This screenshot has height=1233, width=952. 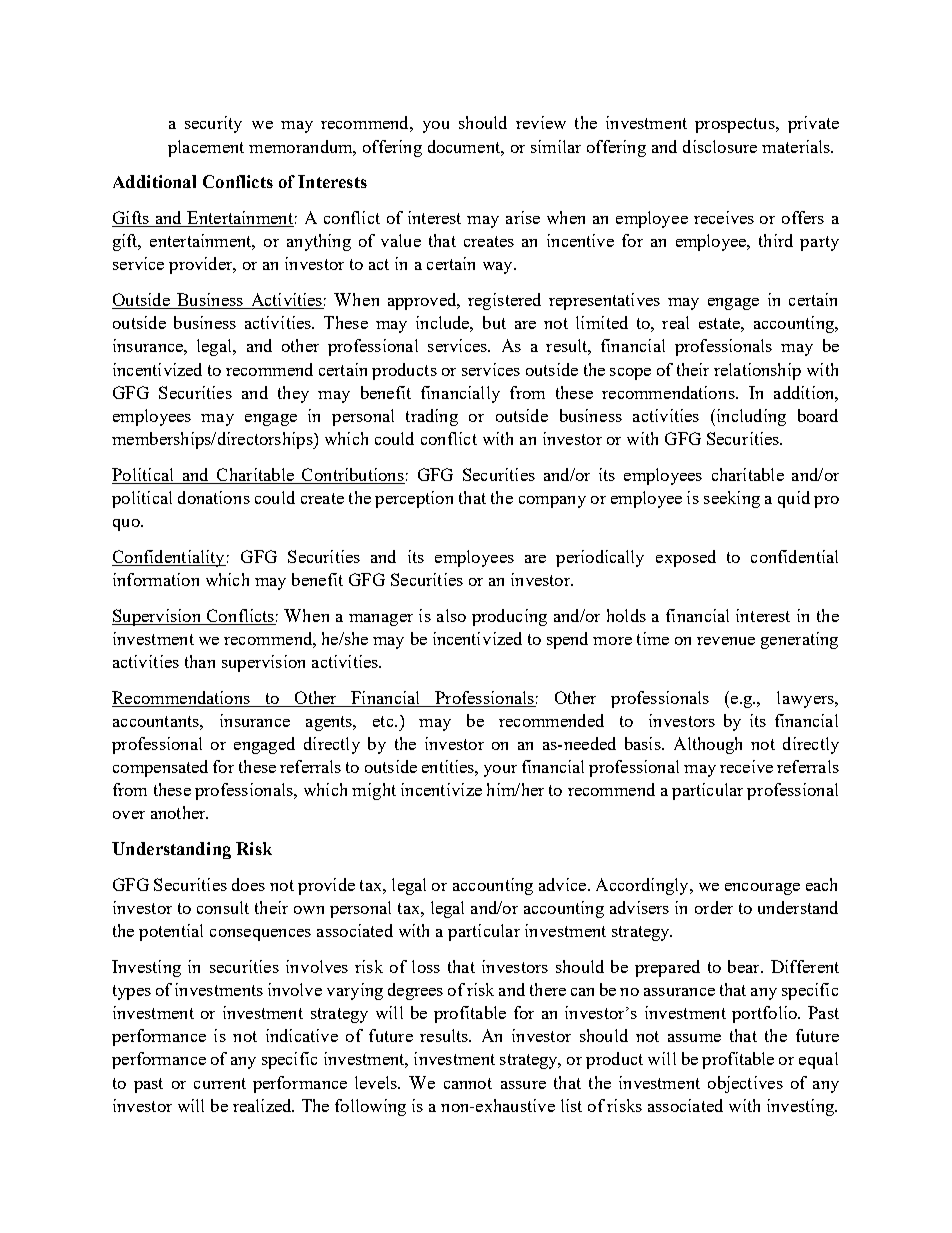 I want to click on Although, so click(x=708, y=745).
